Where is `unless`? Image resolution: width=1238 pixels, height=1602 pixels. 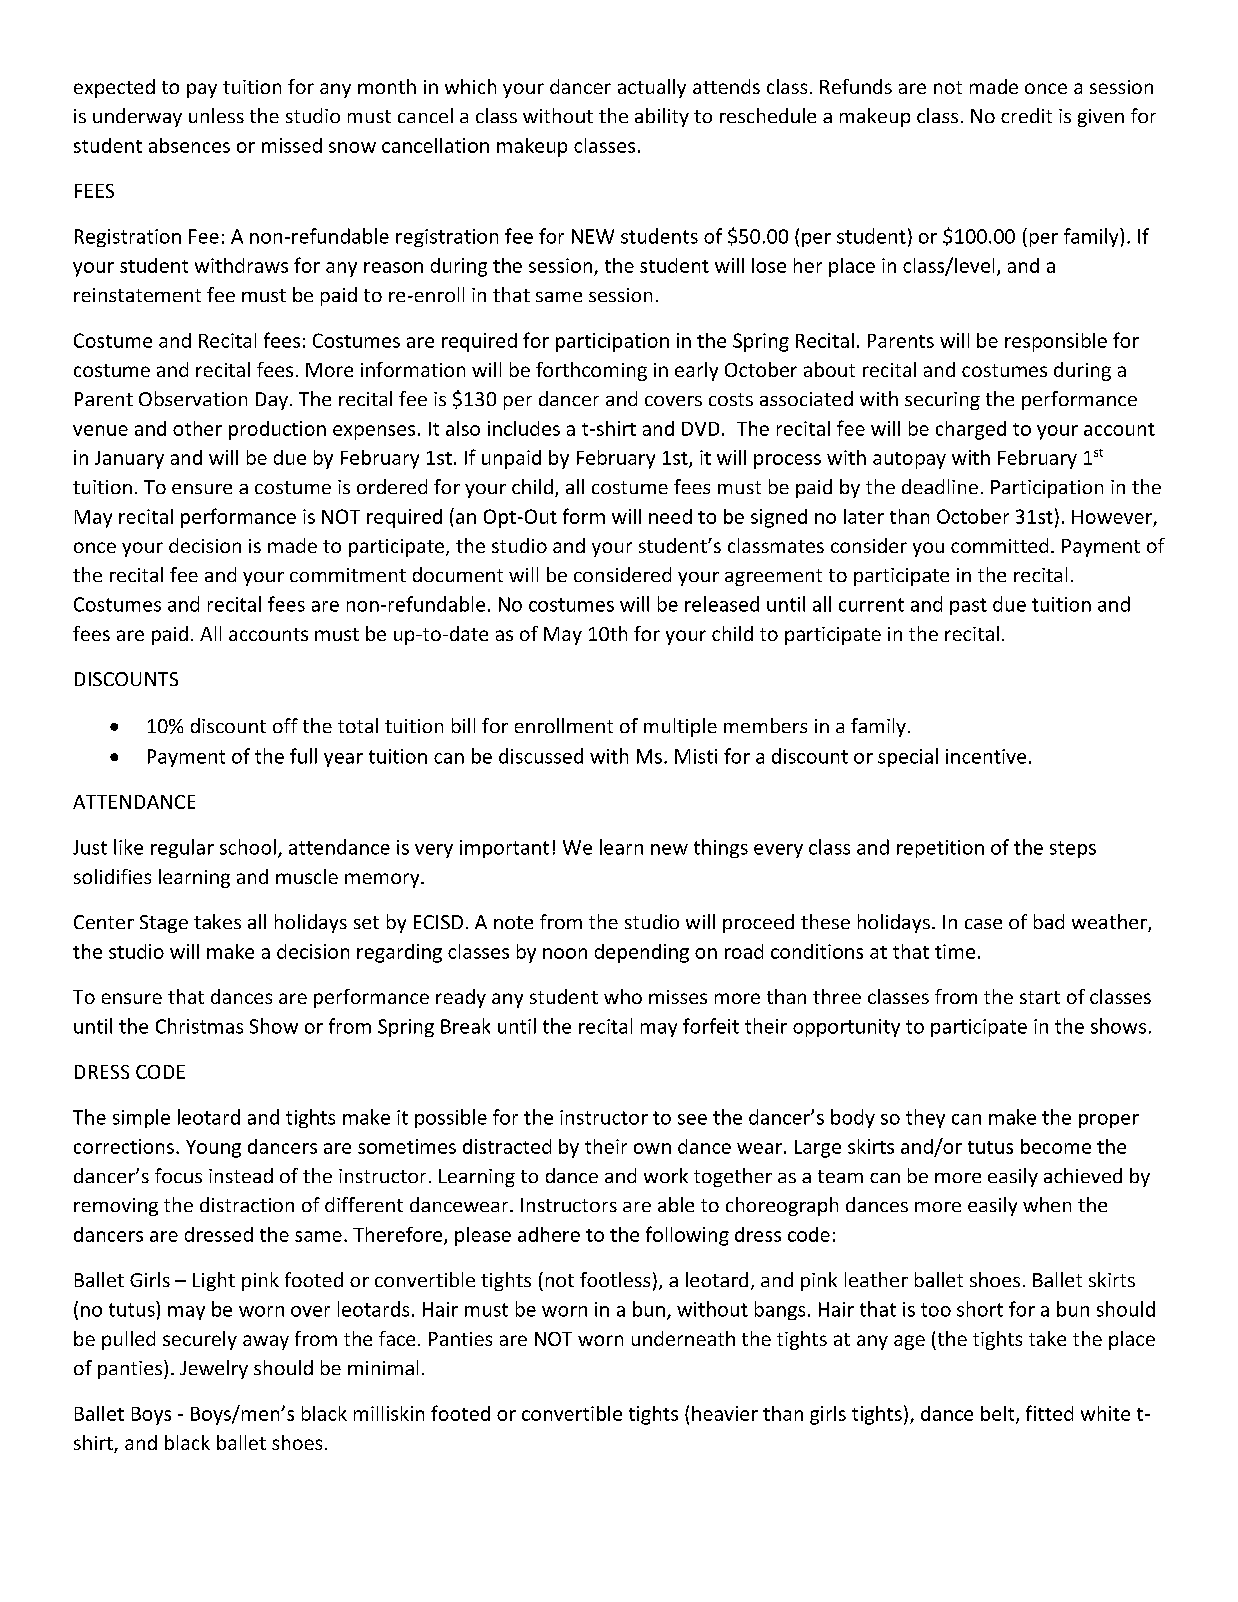 unless is located at coordinates (216, 115).
